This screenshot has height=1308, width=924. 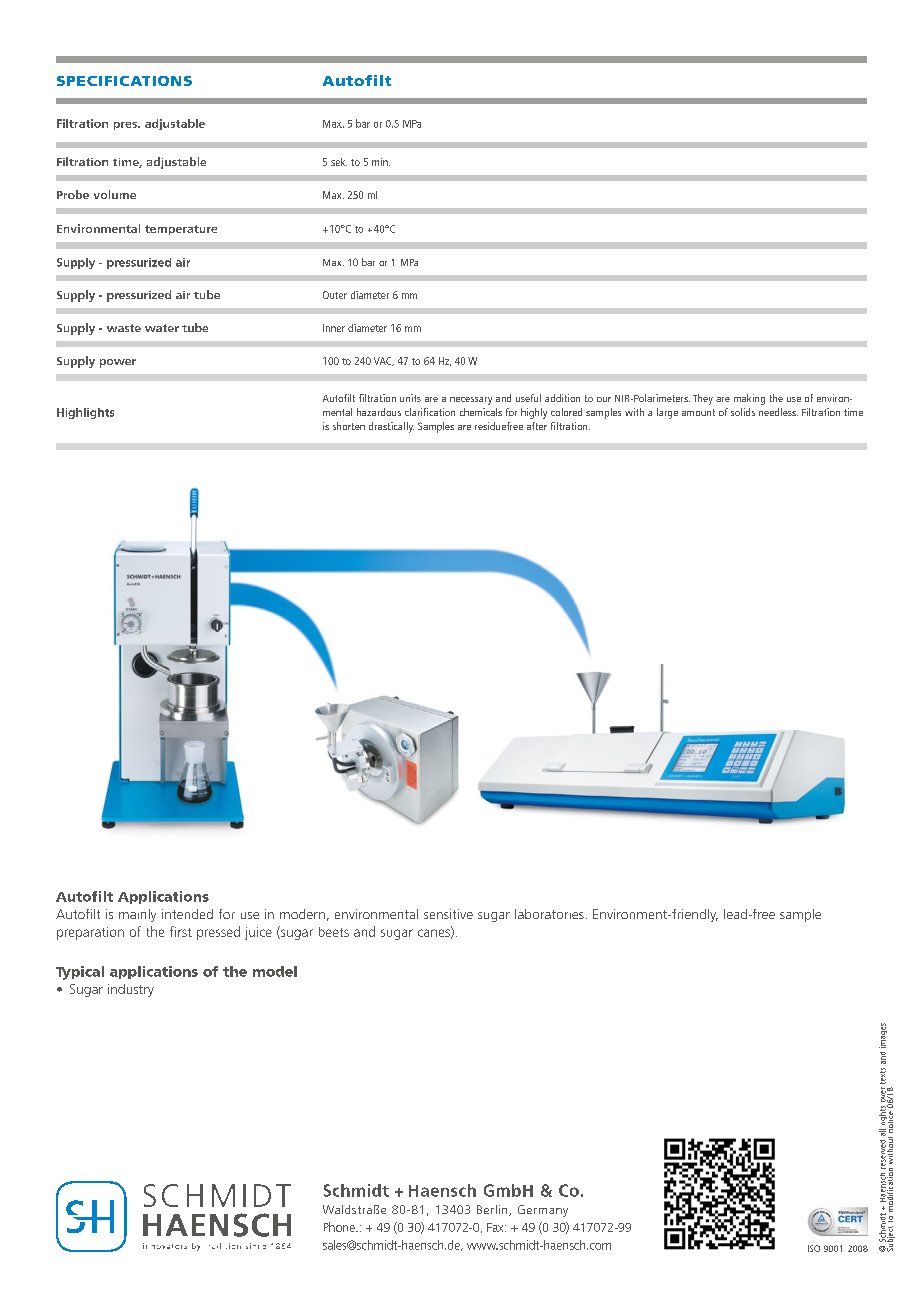 I want to click on sensitive, so click(x=448, y=914).
